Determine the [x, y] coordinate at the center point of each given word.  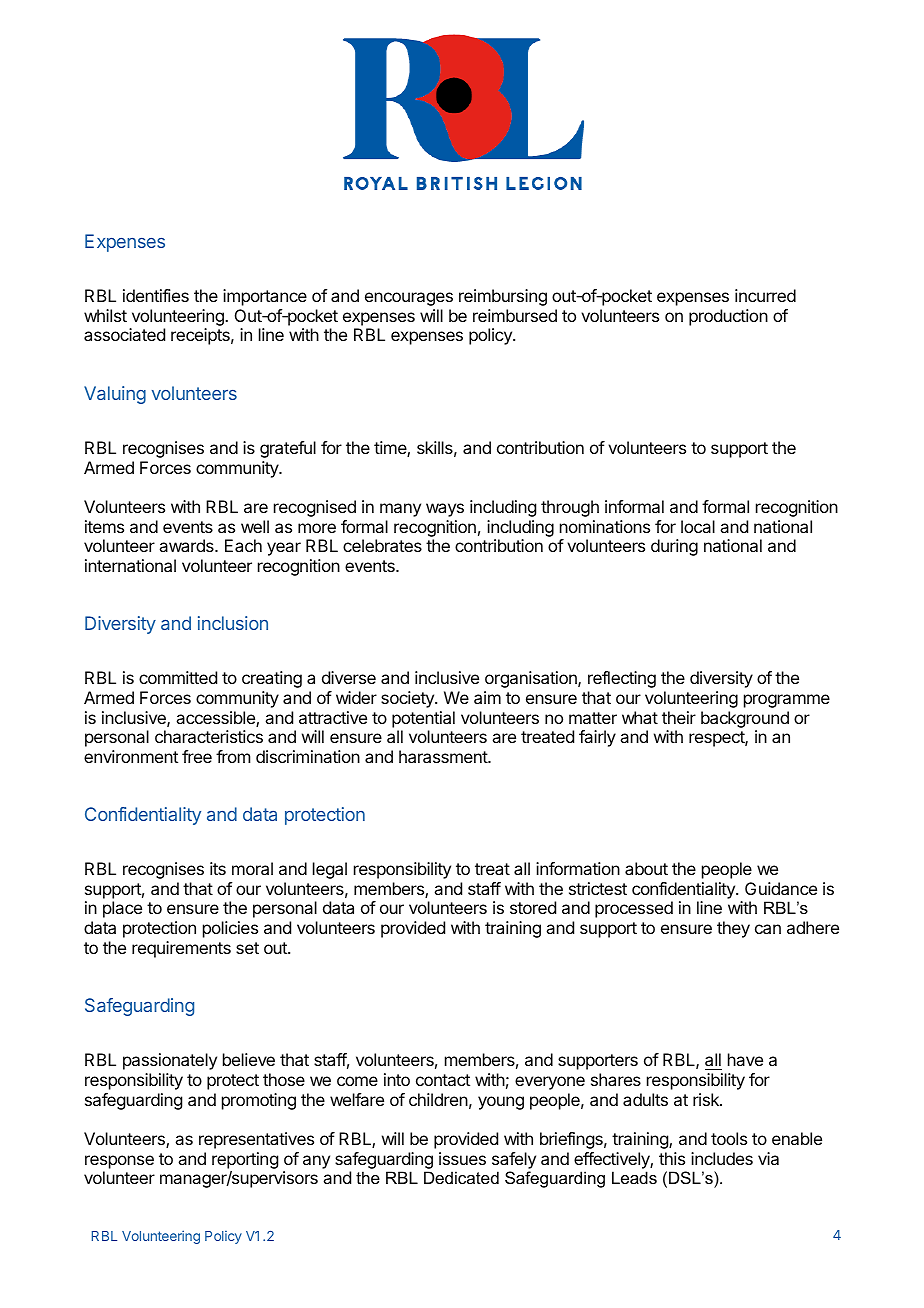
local [698, 526]
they [733, 929]
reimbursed [515, 315]
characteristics [209, 736]
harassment [444, 756]
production [728, 317]
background [745, 719]
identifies [156, 295]
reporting [245, 1160]
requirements [181, 949]
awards [187, 545]
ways [445, 510]
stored [533, 907]
